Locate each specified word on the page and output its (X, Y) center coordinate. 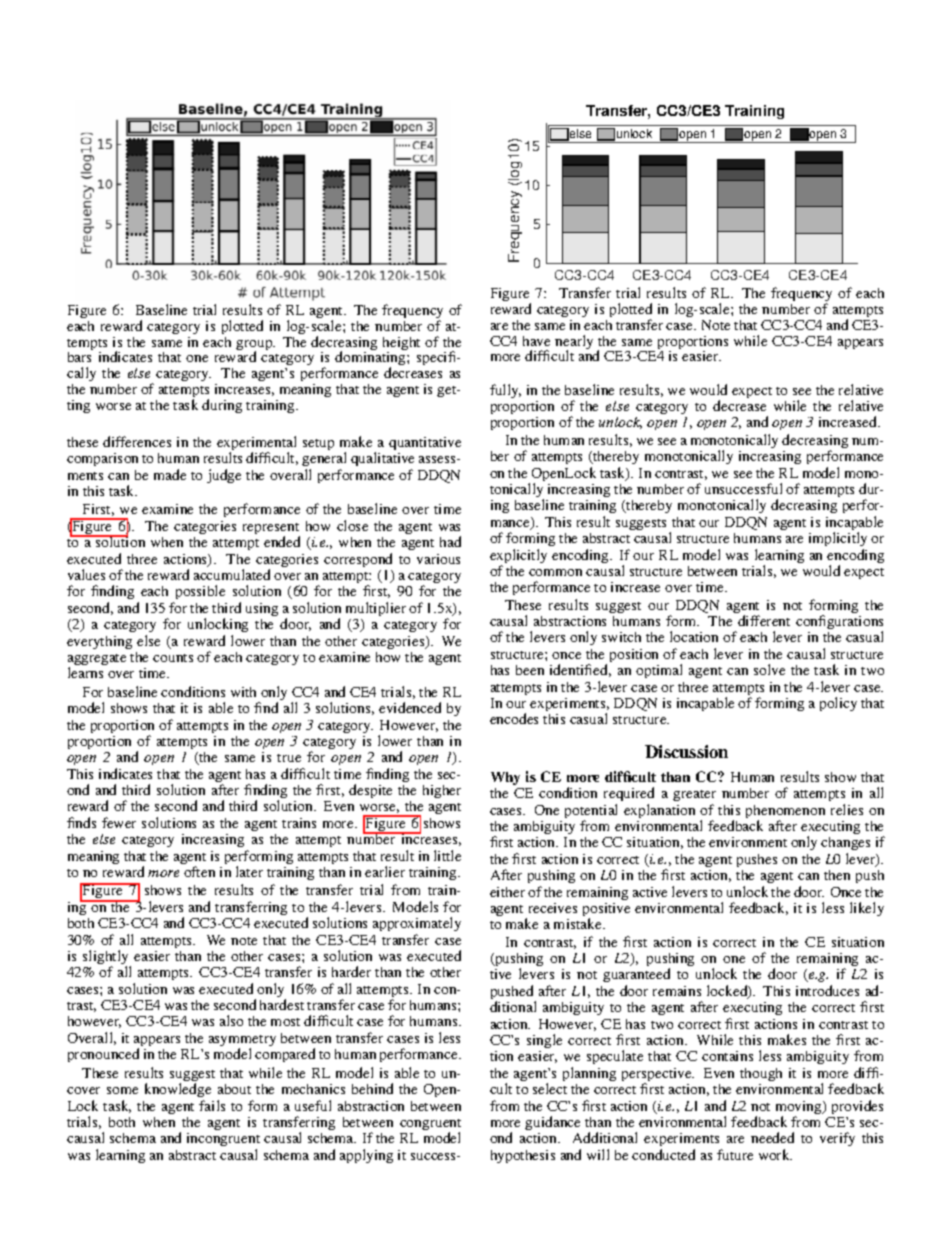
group (255, 346)
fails (212, 1105)
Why (505, 778)
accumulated (232, 574)
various (438, 559)
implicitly (838, 539)
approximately (417, 926)
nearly (574, 343)
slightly (107, 958)
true (289, 758)
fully (505, 391)
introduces (827, 990)
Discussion (686, 751)
